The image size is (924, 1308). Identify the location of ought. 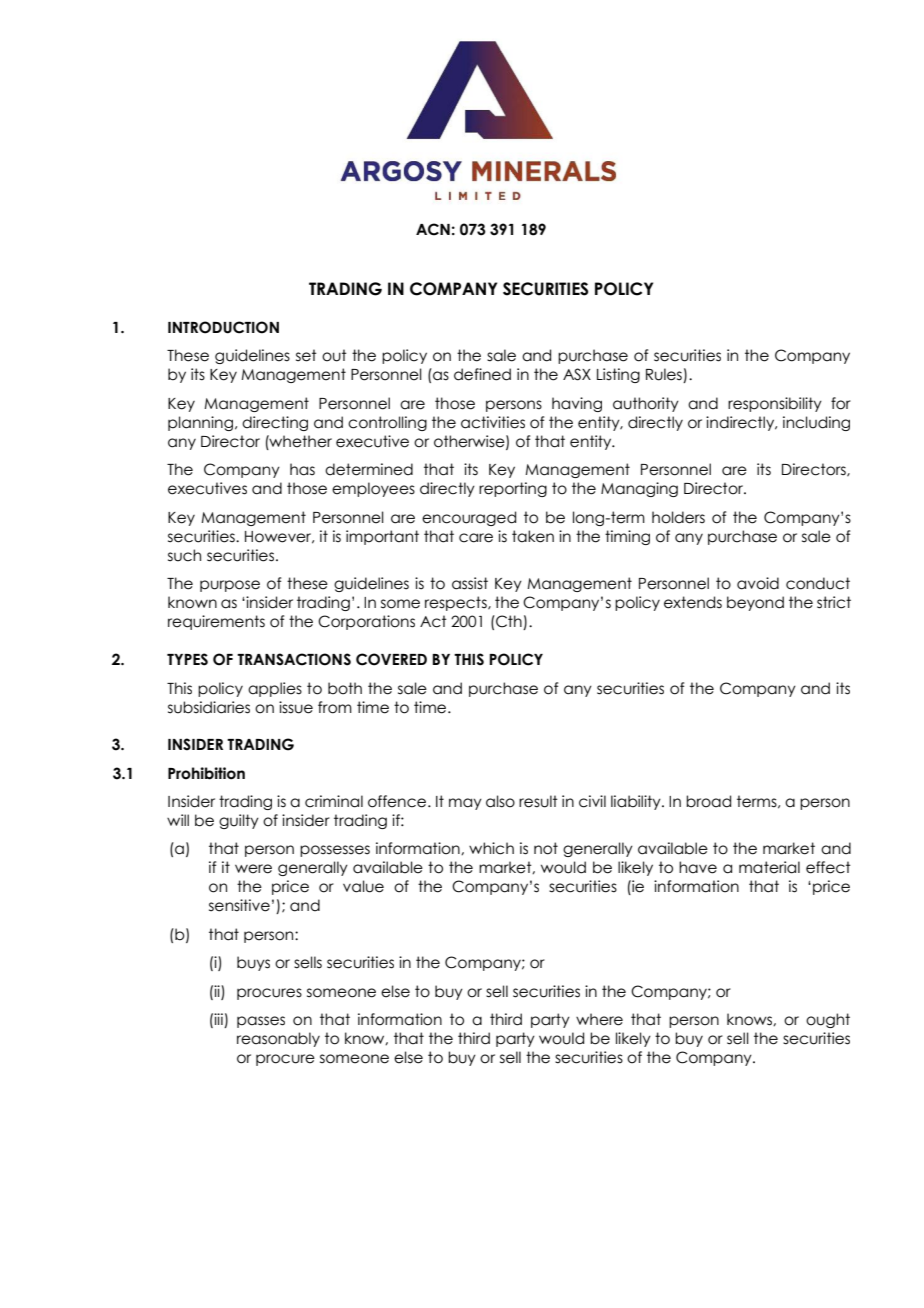
(828, 1020).
